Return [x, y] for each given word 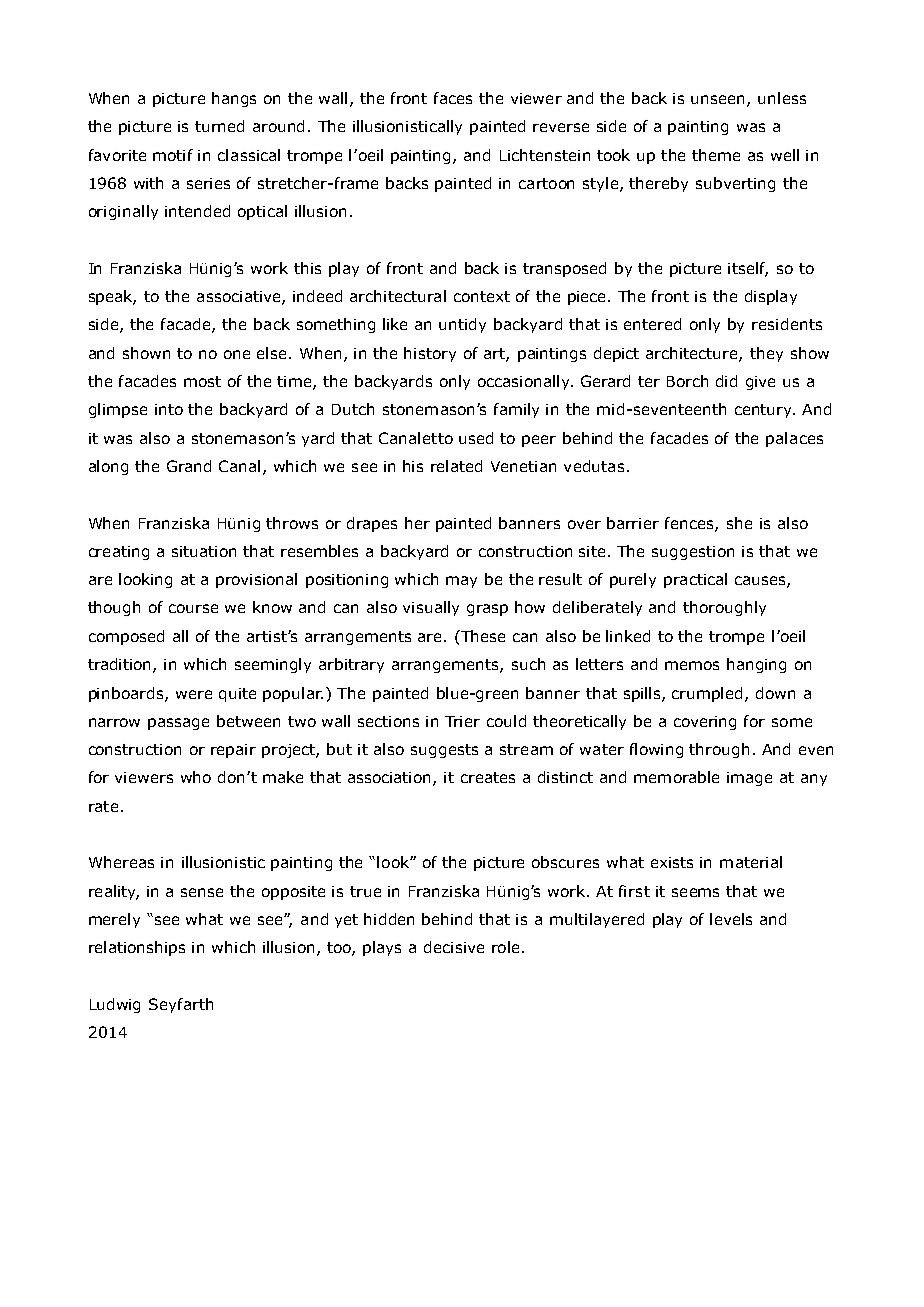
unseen [719, 100]
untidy [462, 325]
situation [204, 551]
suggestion [693, 553]
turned [219, 126]
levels [731, 919]
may [461, 582]
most [202, 381]
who [196, 777]
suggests [444, 751]
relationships [137, 948]
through [719, 750]
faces [453, 98]
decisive [454, 947]
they [766, 354]
